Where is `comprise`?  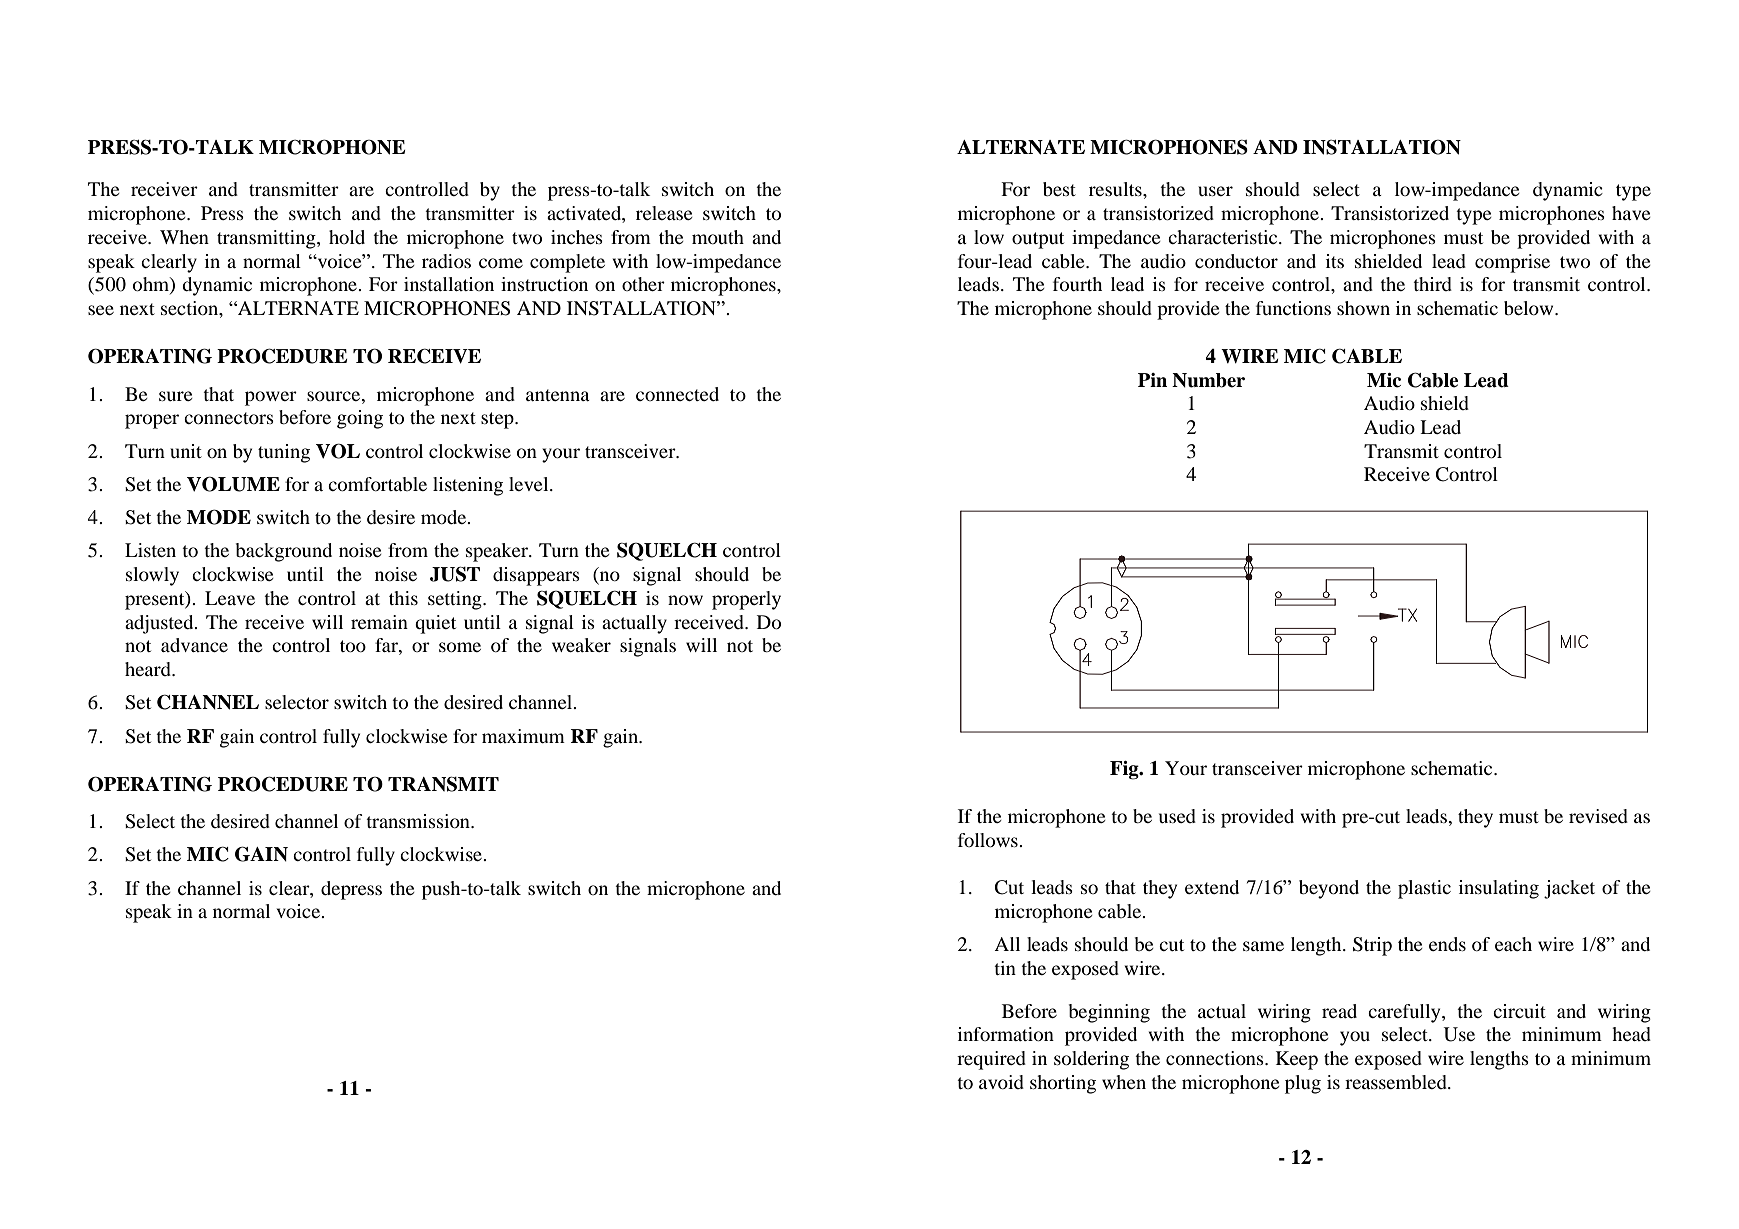
comprise is located at coordinates (1512, 263).
